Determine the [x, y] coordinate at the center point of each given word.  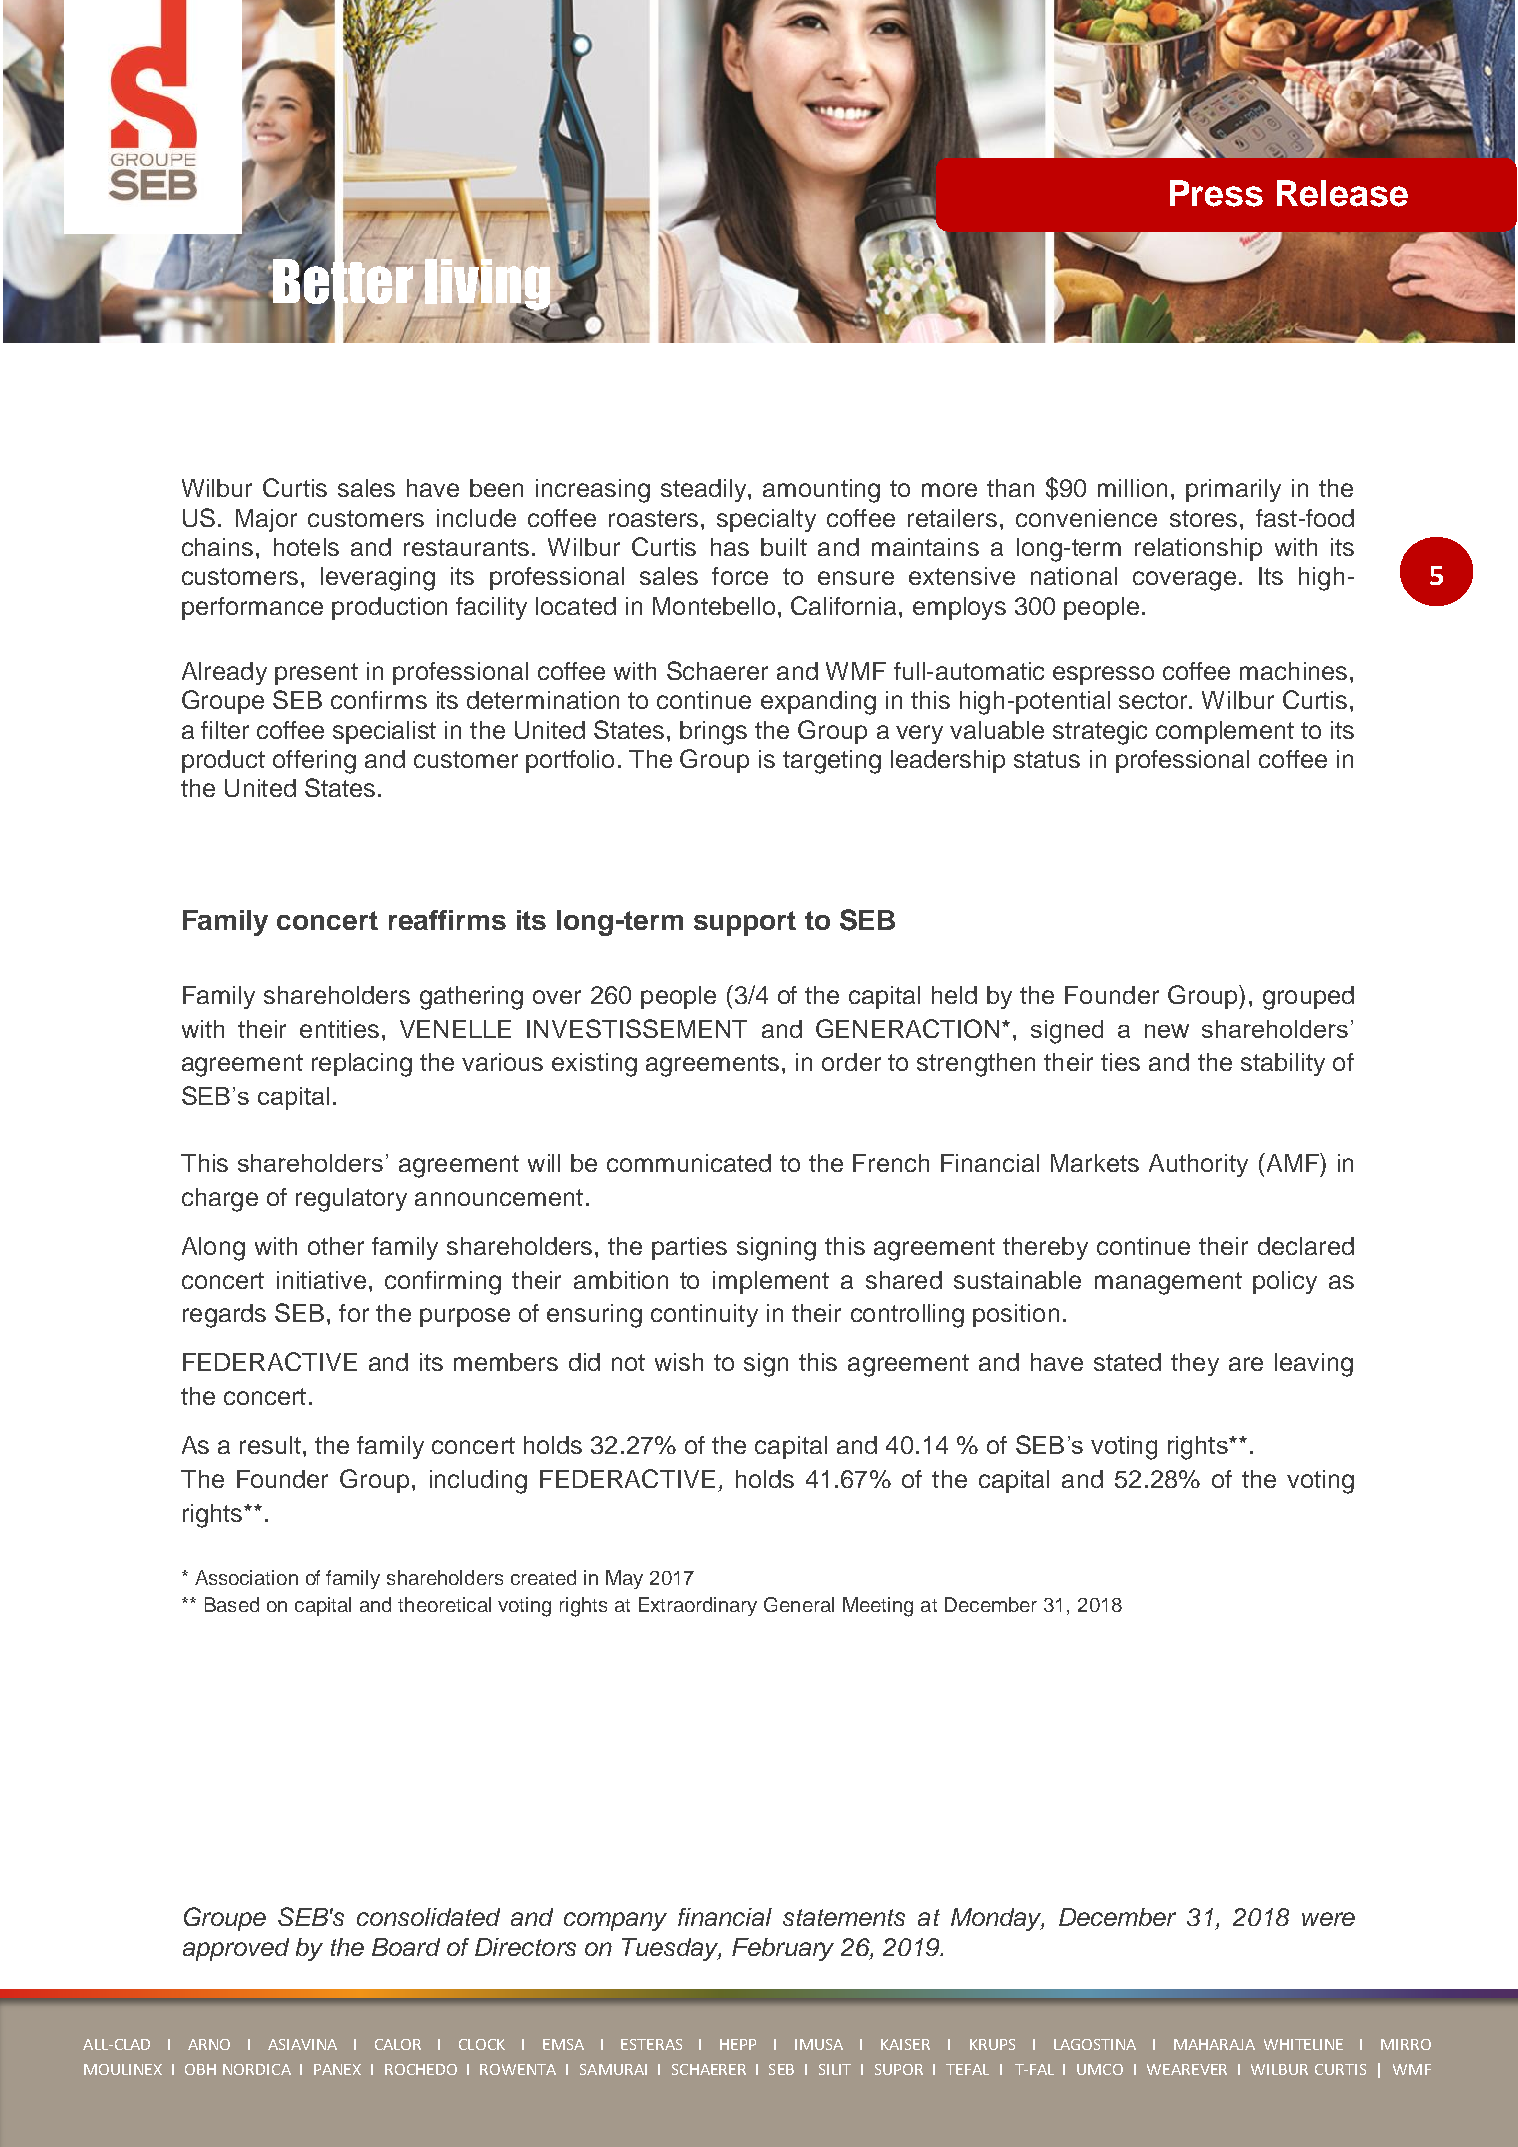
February [783, 1949]
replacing [362, 1065]
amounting [821, 491]
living [486, 284]
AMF [1292, 1162]
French [891, 1163]
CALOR [398, 2044]
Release [1342, 193]
